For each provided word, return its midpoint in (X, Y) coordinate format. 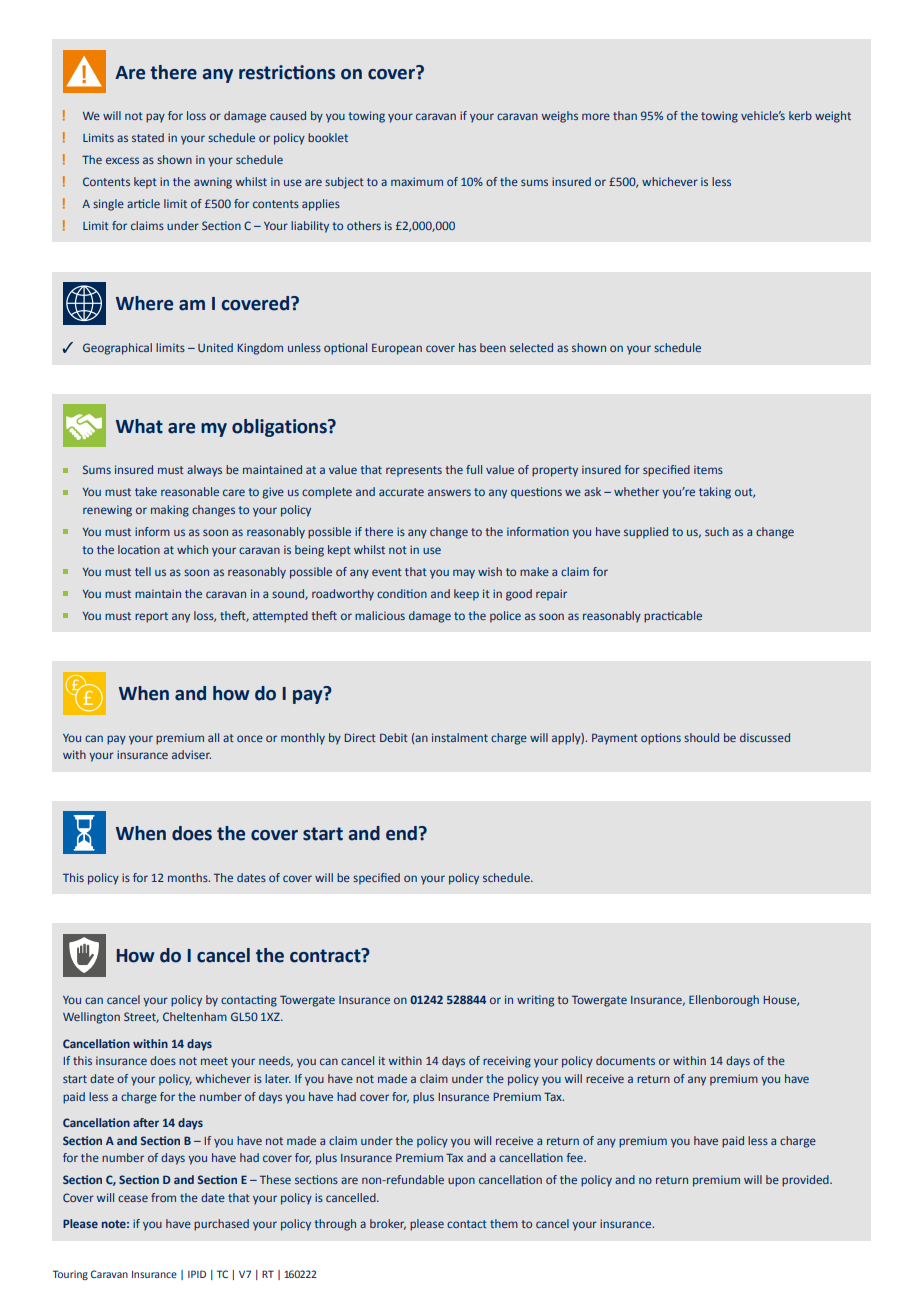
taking (715, 493)
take (146, 491)
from (163, 1197)
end (401, 833)
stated (148, 137)
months (189, 877)
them (504, 1223)
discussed (765, 737)
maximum (417, 181)
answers (449, 492)
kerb (800, 115)
